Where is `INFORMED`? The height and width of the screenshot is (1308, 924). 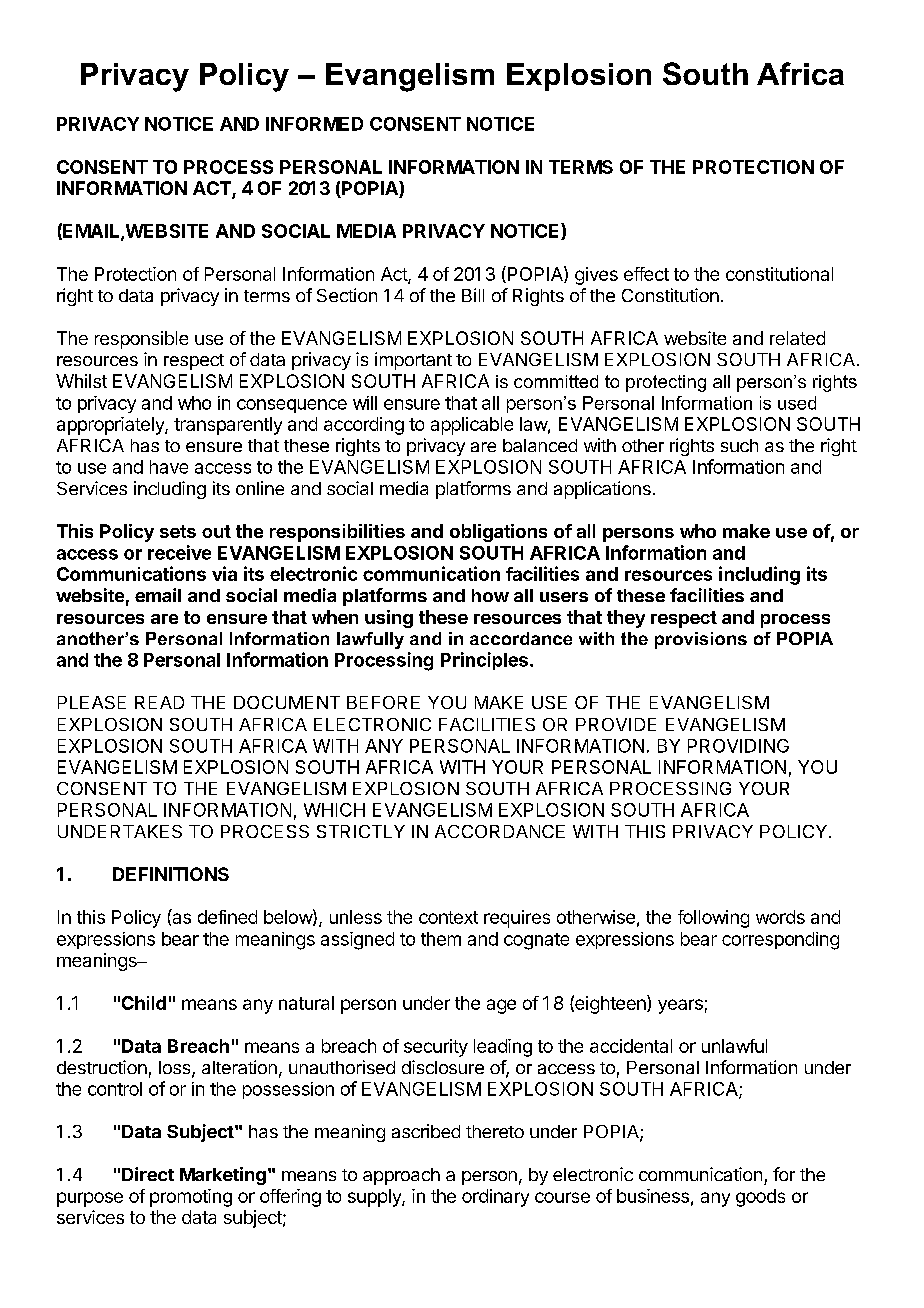 INFORMED is located at coordinates (314, 124).
